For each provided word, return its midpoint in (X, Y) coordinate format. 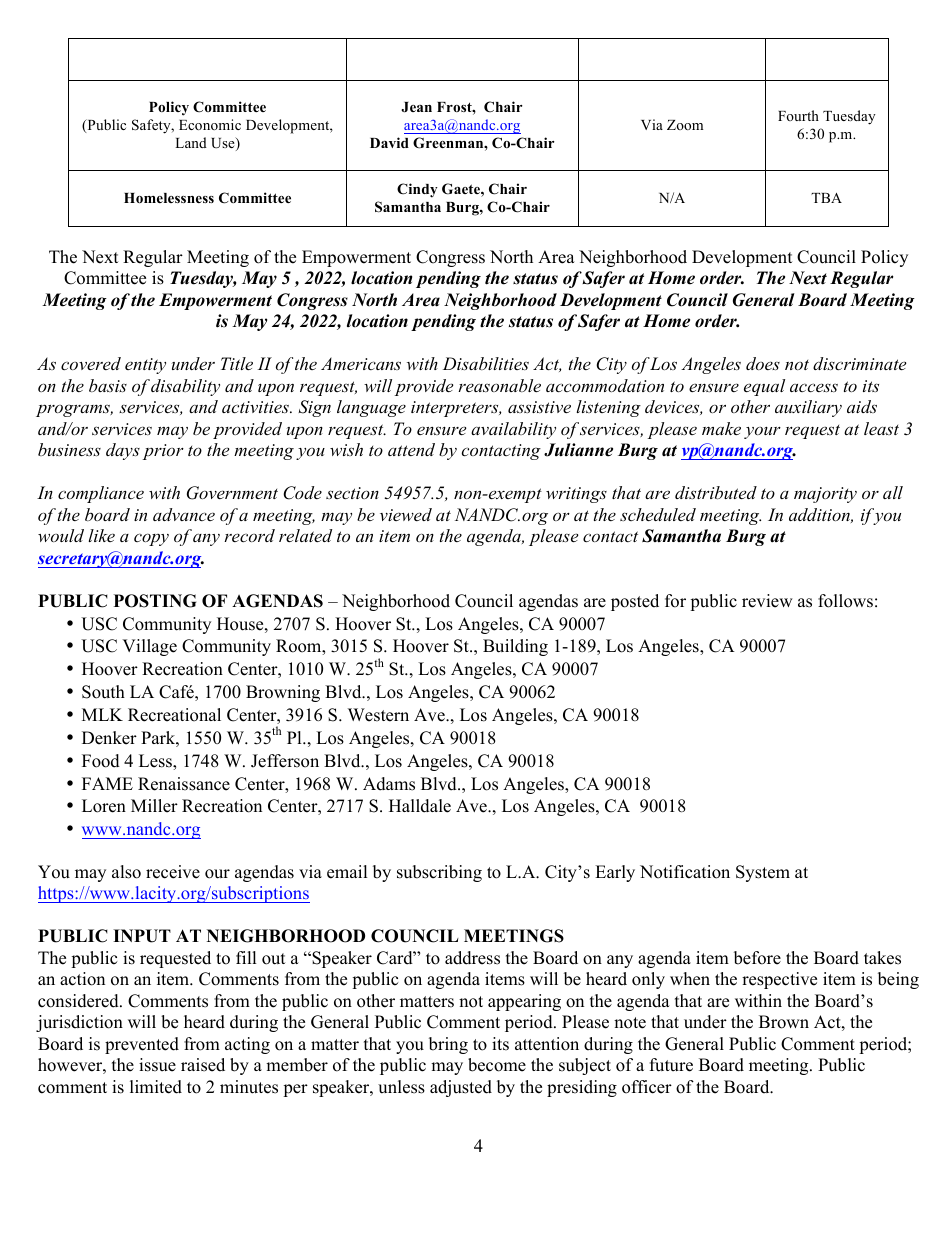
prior (163, 452)
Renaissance (184, 784)
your (762, 433)
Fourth (798, 115)
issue (157, 1065)
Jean (416, 107)
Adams (389, 784)
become (497, 1065)
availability (513, 430)
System (763, 873)
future (671, 1065)
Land (191, 142)
